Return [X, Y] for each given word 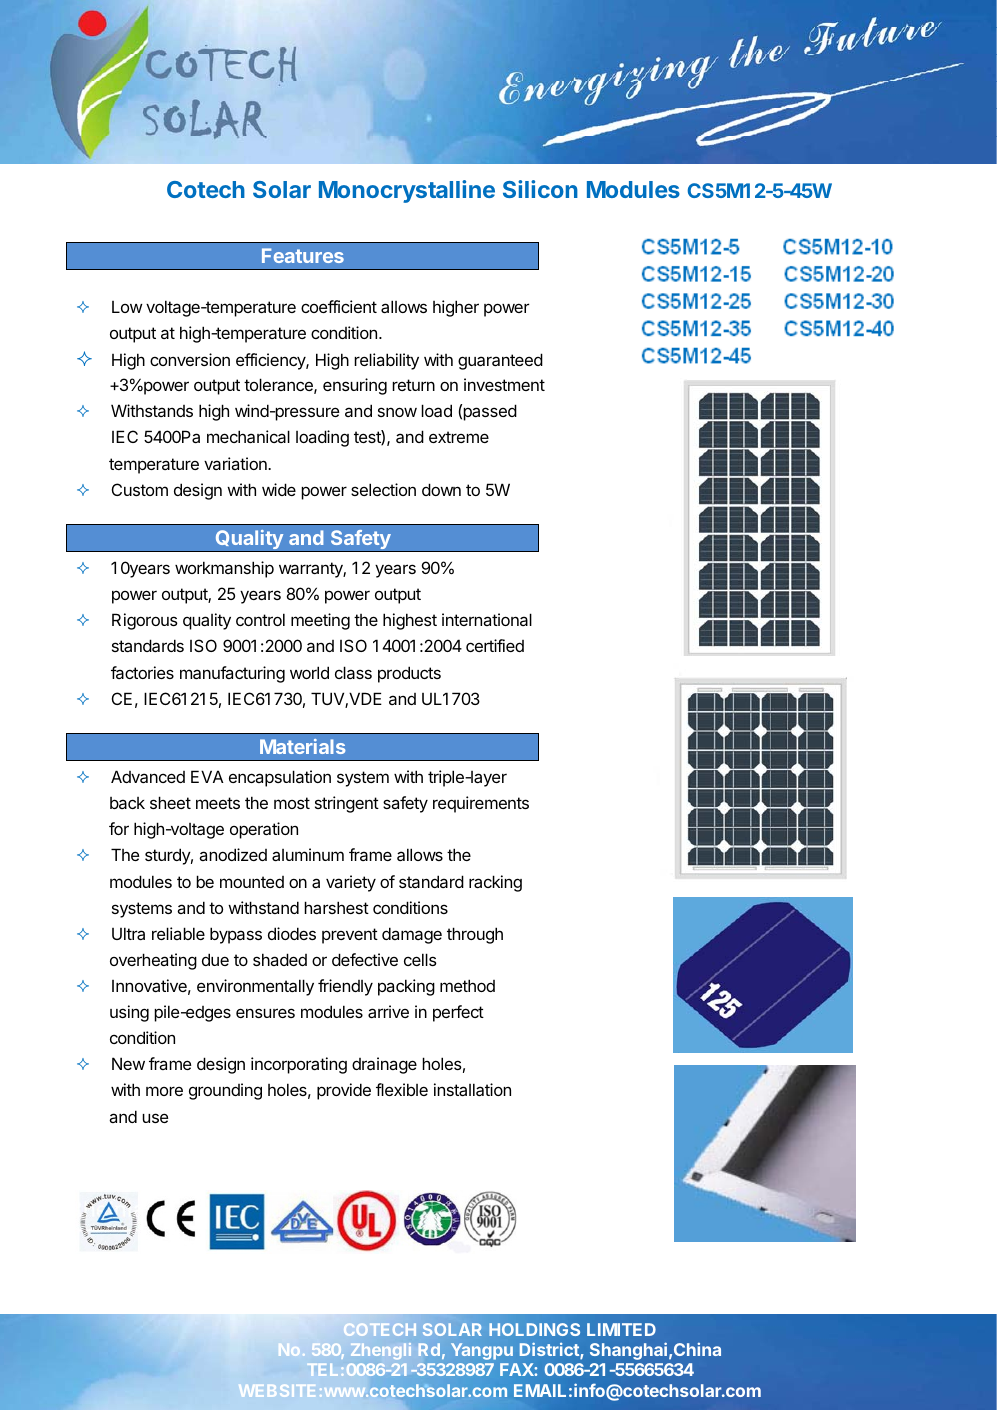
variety [351, 883]
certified [495, 645]
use [155, 1118]
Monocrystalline [407, 191]
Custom [140, 489]
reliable [178, 933]
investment [504, 384]
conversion [190, 359]
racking [495, 883]
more [164, 1091]
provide [344, 1091]
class [353, 672]
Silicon [540, 189]
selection [383, 489]
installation [472, 1089]
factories [142, 672]
